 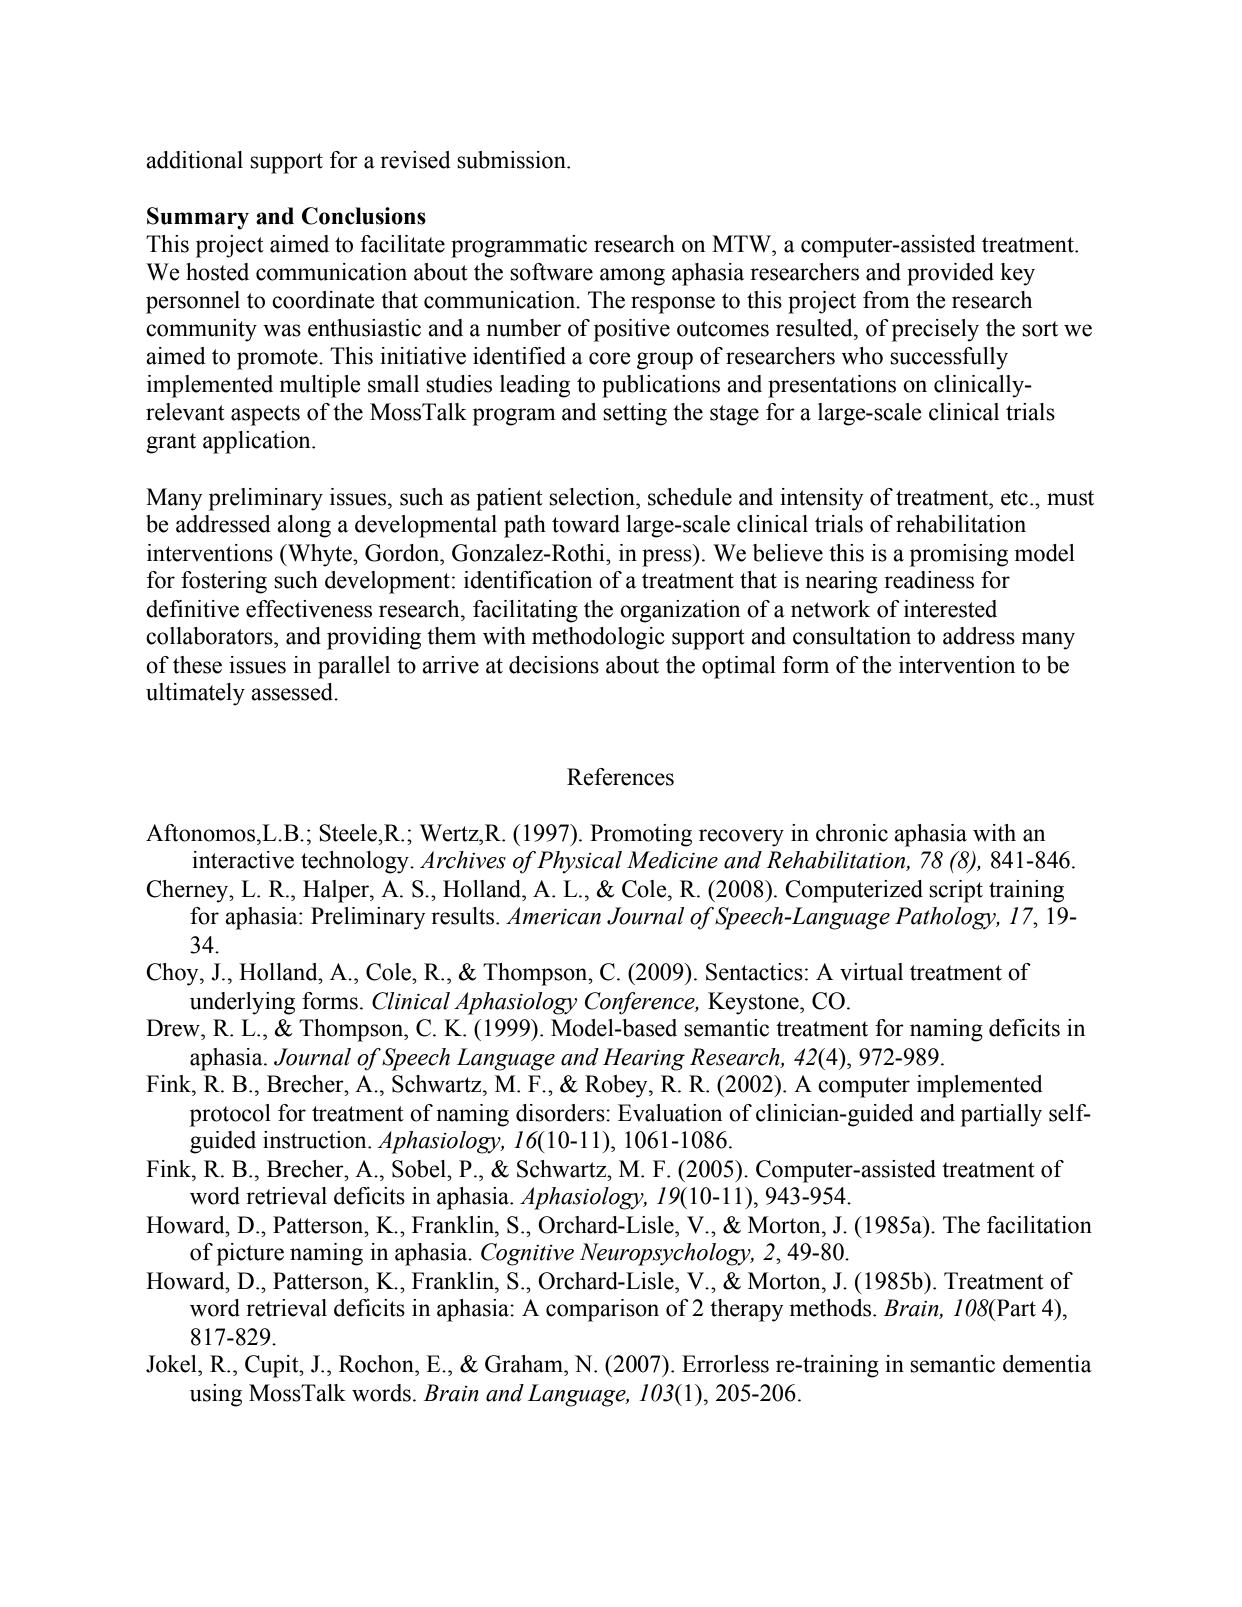 What do you see at coordinates (871, 972) in the page?
I see `virtual` at bounding box center [871, 972].
